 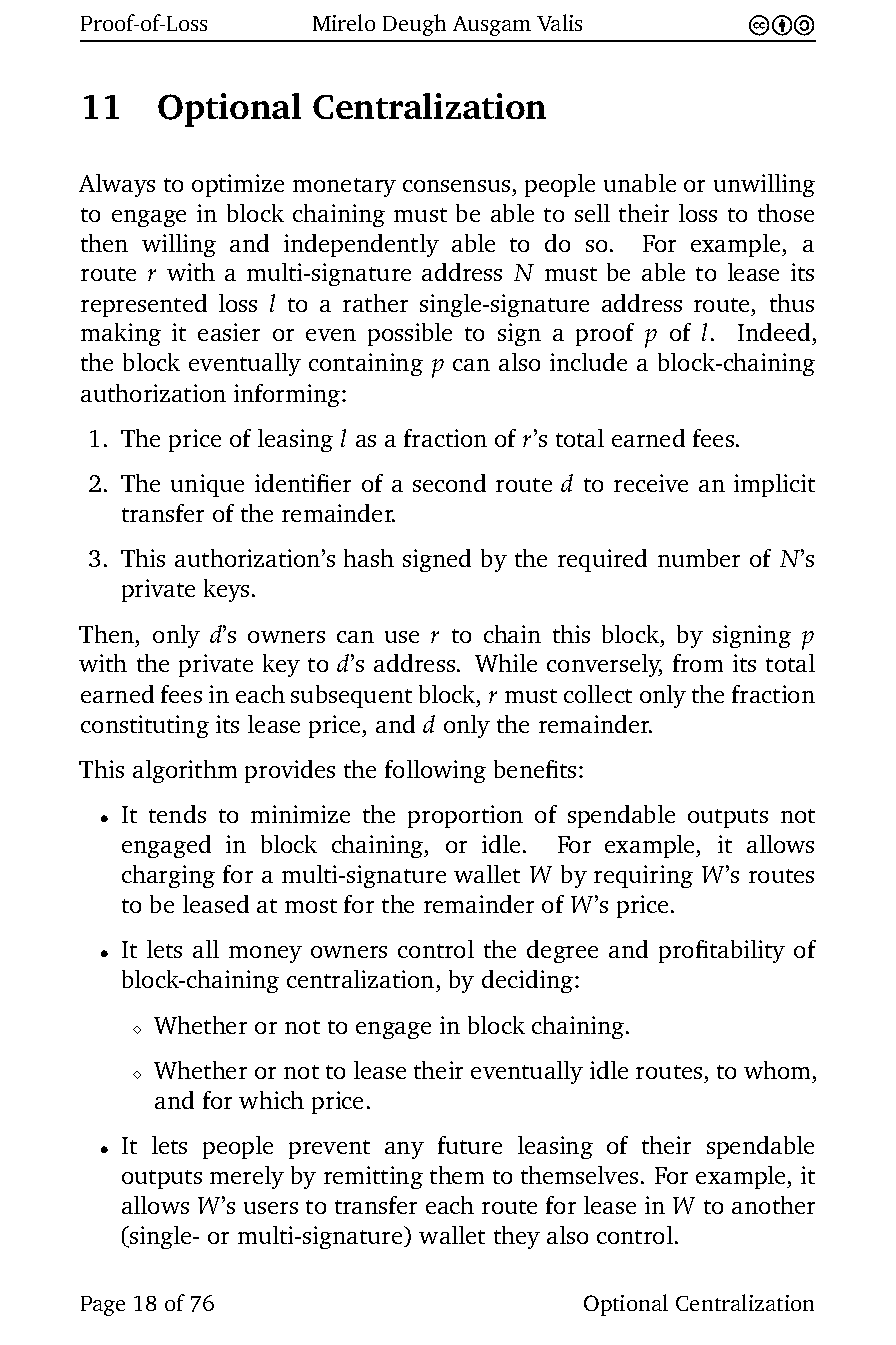 I want to click on Page, so click(x=103, y=1306).
